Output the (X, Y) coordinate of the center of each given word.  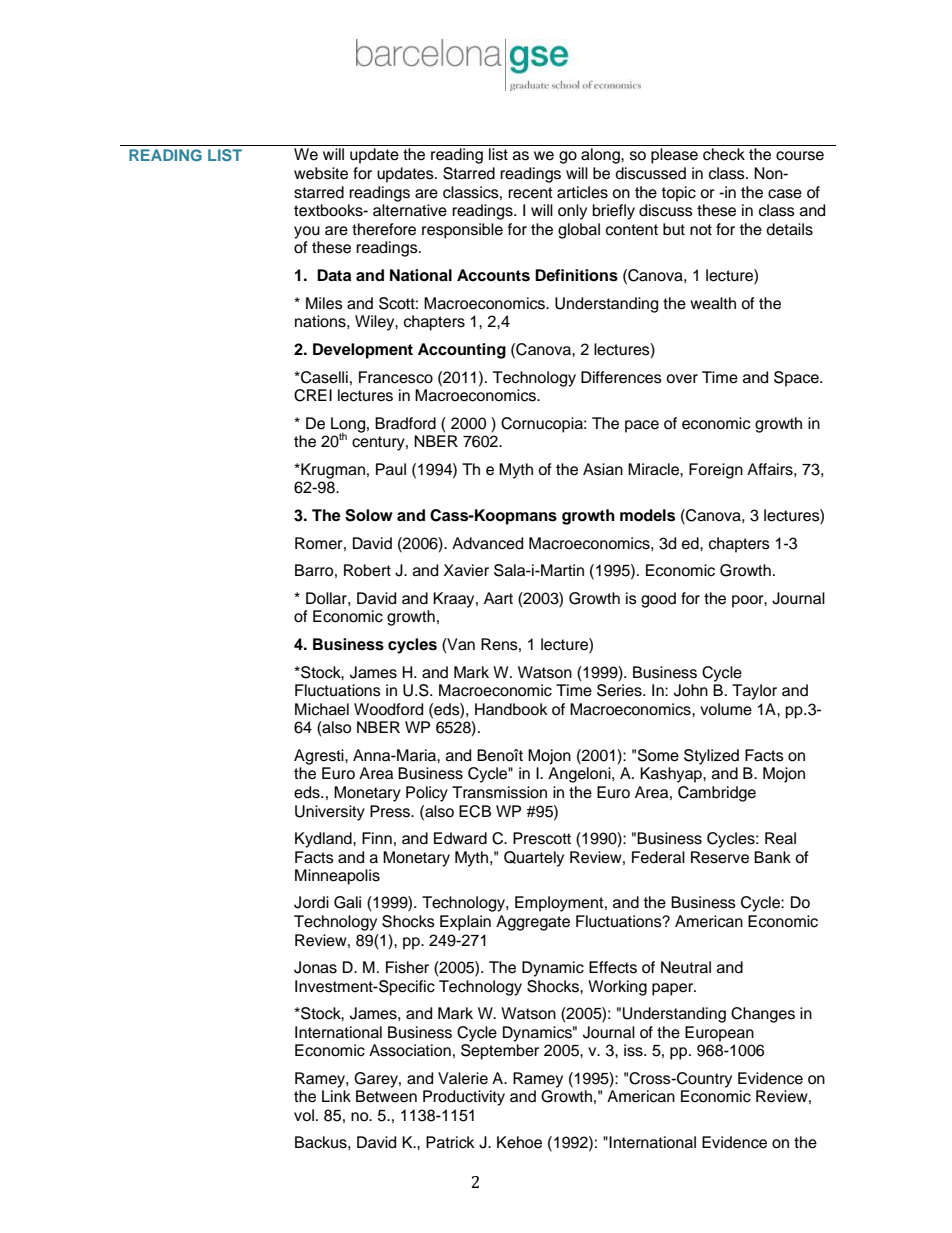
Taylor (754, 692)
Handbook (511, 709)
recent (530, 193)
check (724, 154)
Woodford (388, 709)
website (321, 173)
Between (386, 1096)
